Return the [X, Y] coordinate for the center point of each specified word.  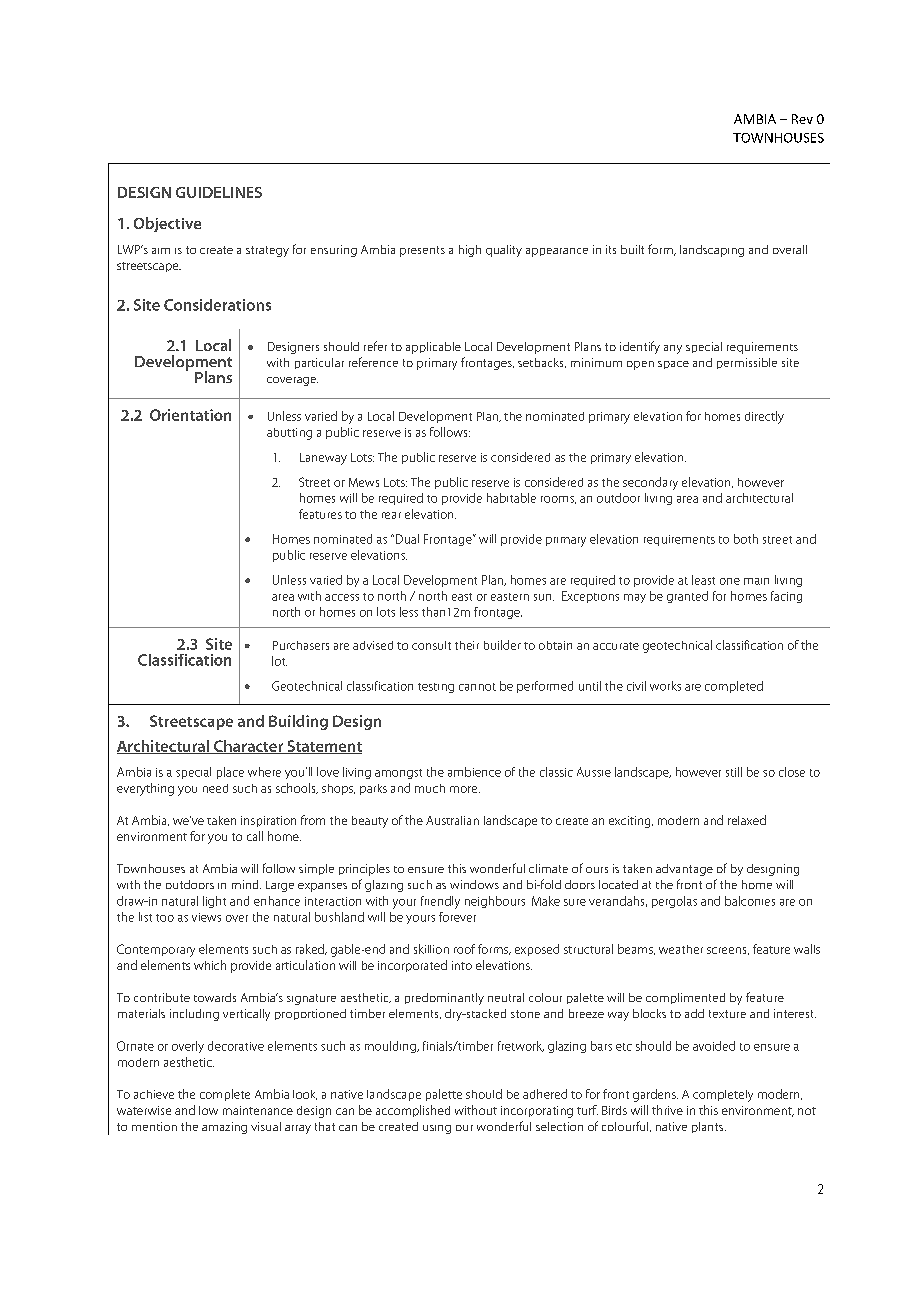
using [437, 1129]
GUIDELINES [219, 192]
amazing [224, 1128]
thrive [667, 1110]
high [470, 251]
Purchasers [301, 645]
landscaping [712, 251]
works [665, 686]
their [467, 645]
